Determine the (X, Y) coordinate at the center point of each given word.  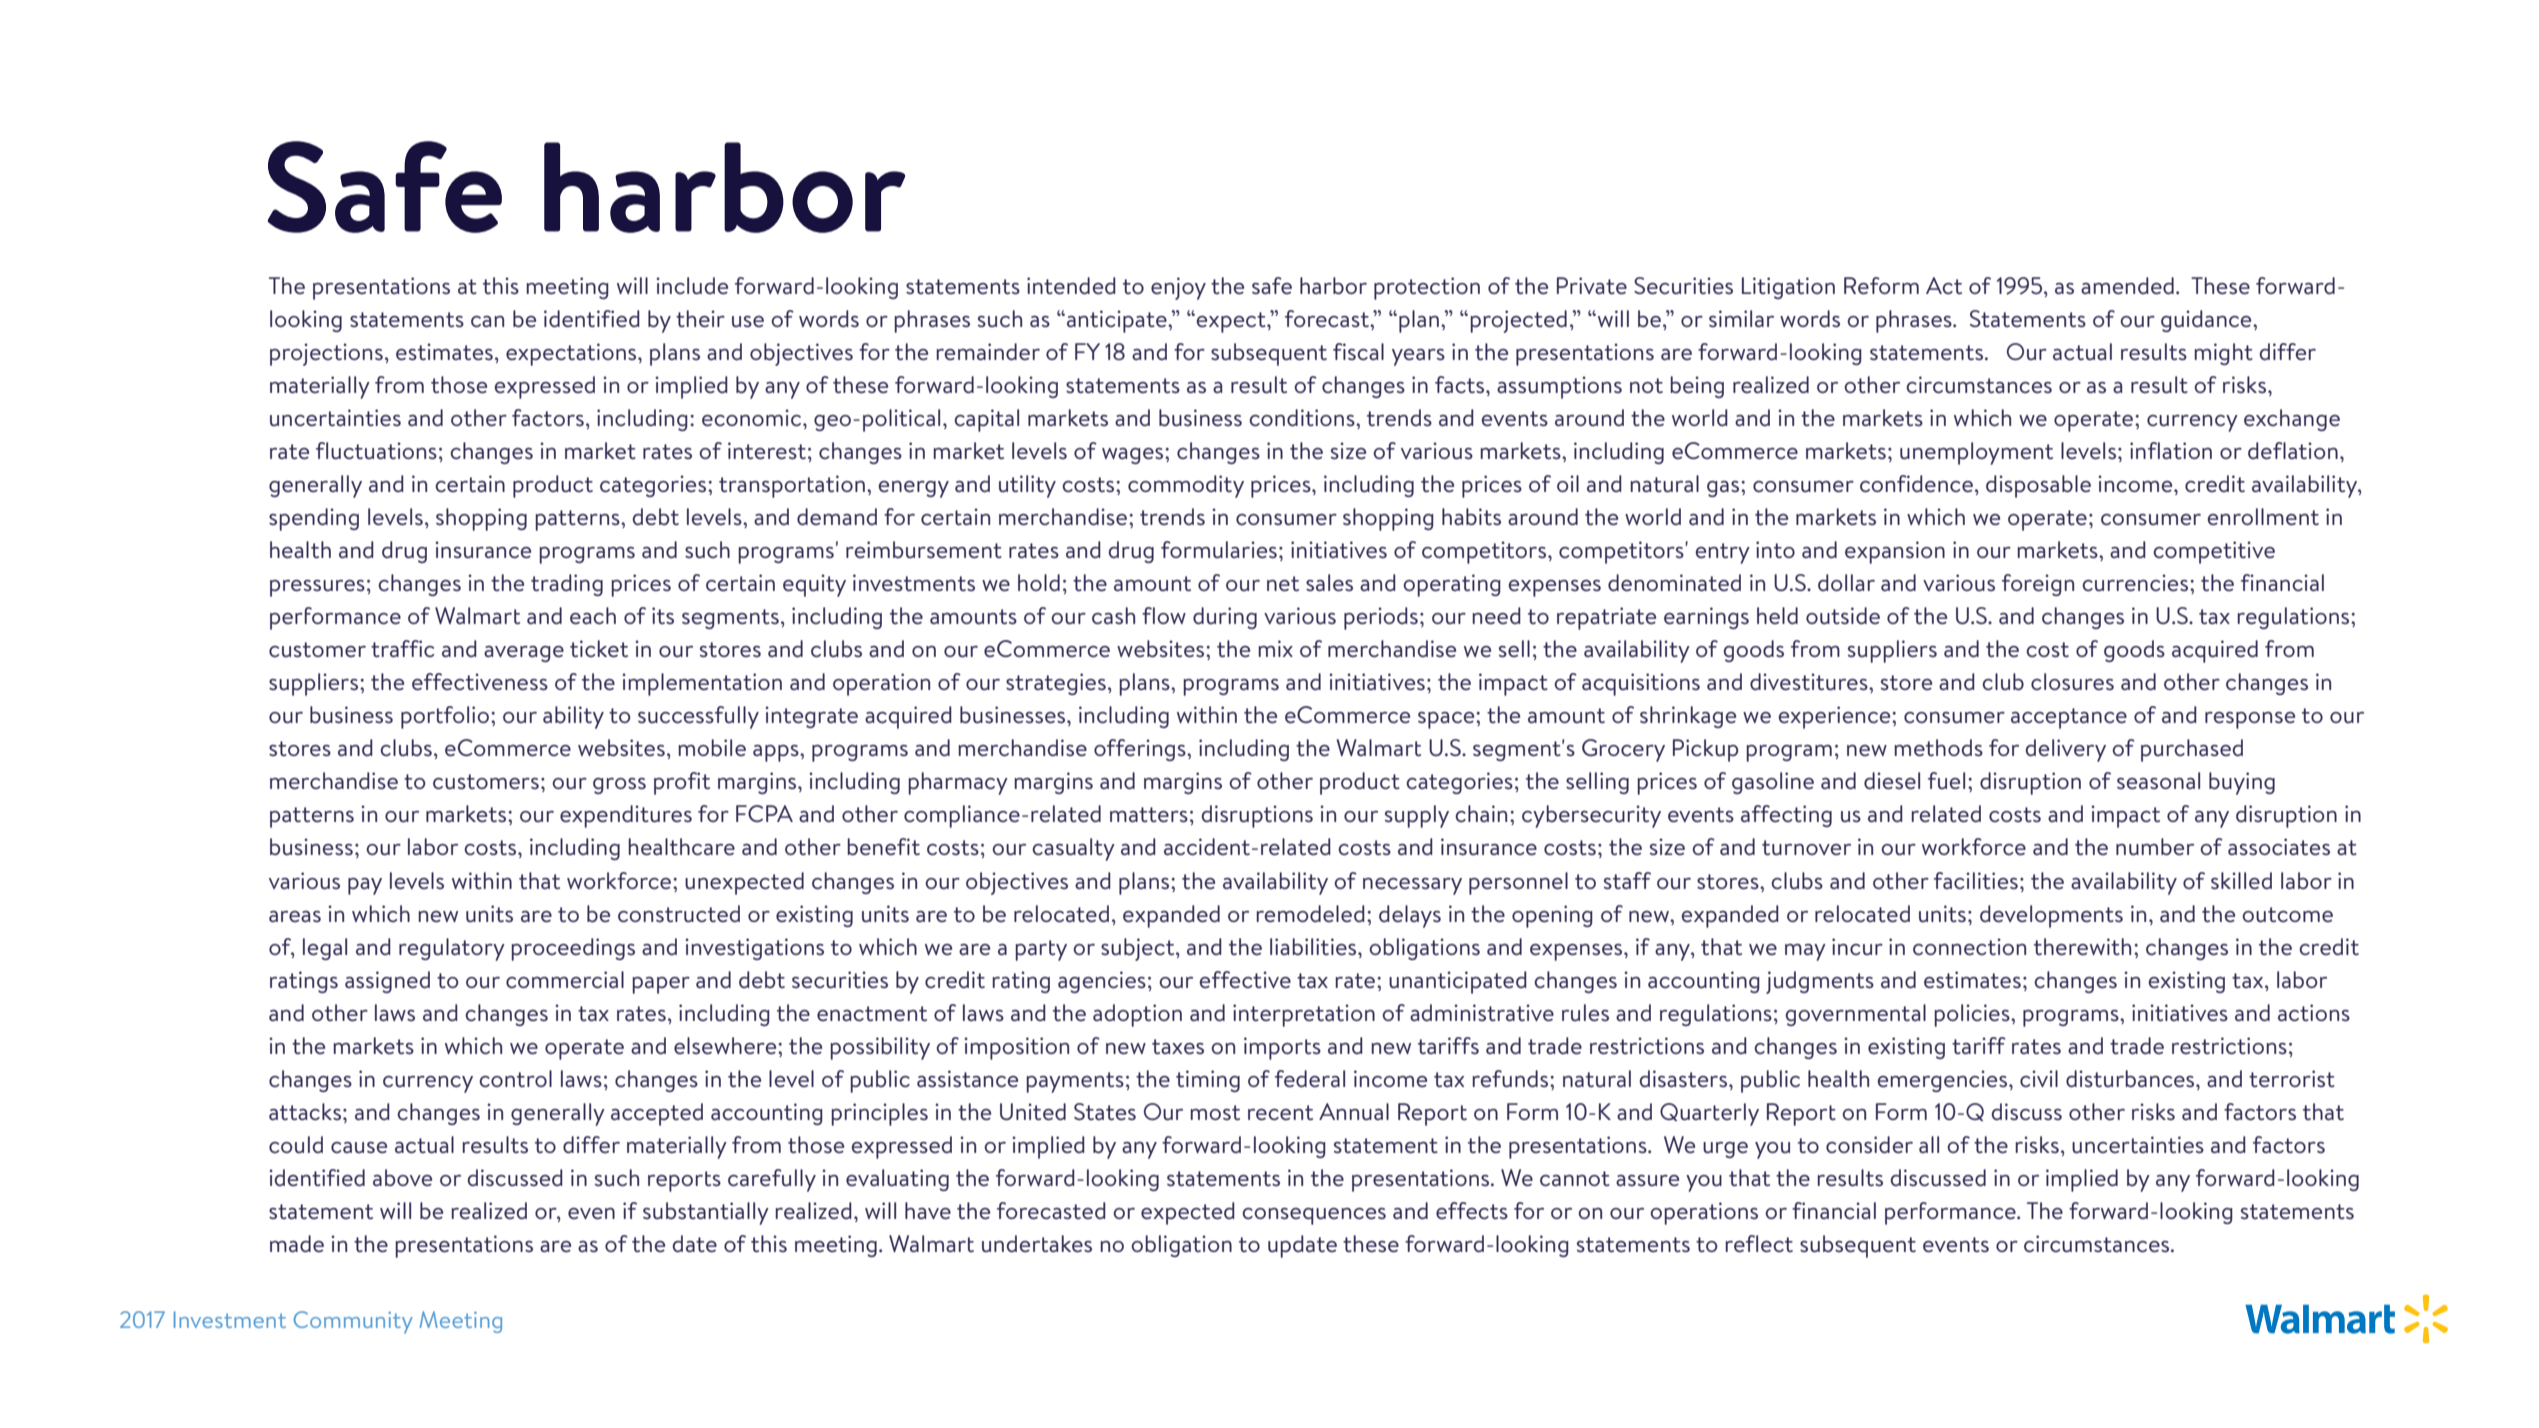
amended (2127, 286)
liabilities (1314, 947)
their (700, 319)
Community (353, 1322)
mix (1275, 648)
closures (2072, 682)
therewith (2082, 947)
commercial (565, 980)
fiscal (1358, 352)
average (524, 654)
